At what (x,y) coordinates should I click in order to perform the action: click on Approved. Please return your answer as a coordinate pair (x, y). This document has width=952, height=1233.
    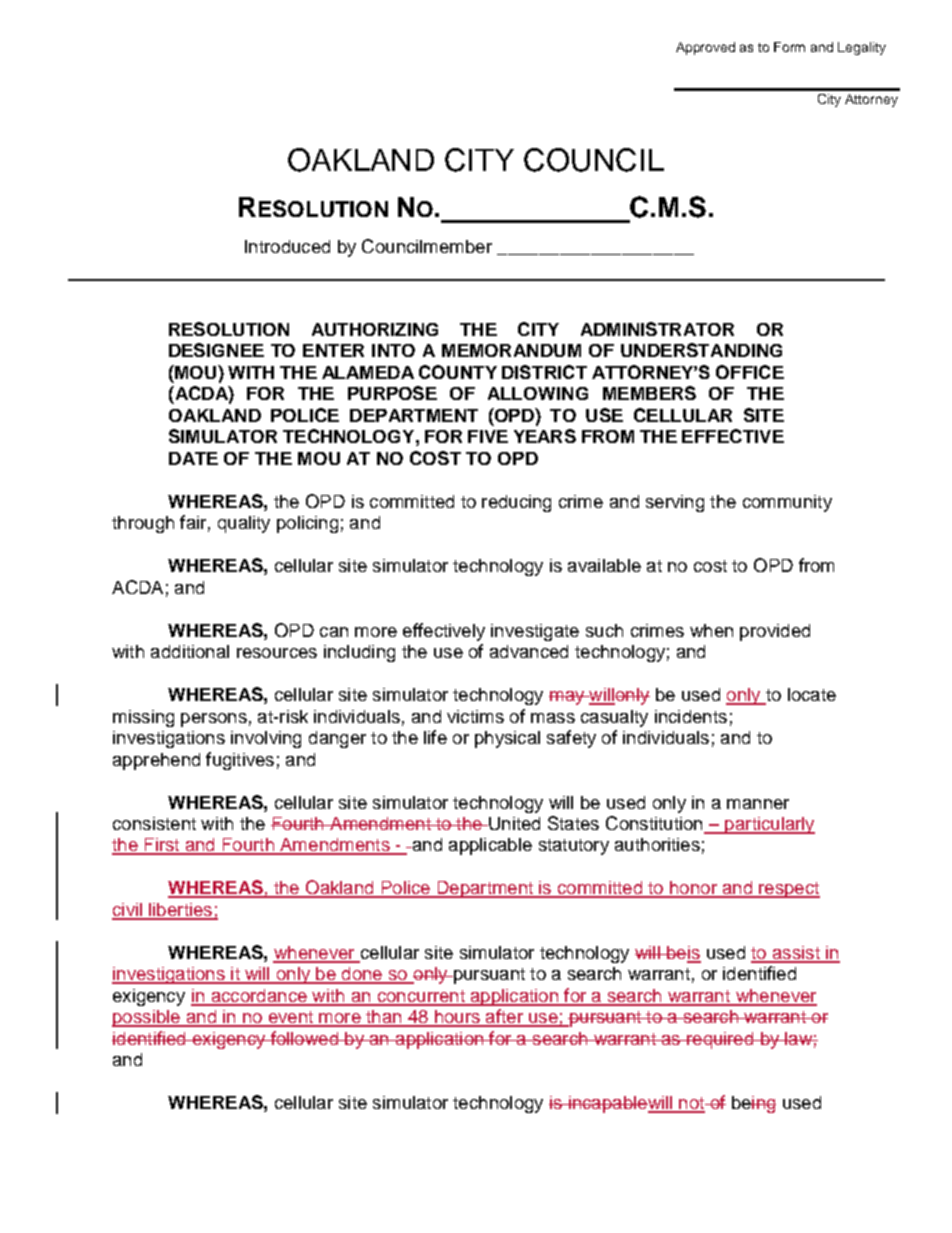
    Looking at the image, I should click on (705, 48).
